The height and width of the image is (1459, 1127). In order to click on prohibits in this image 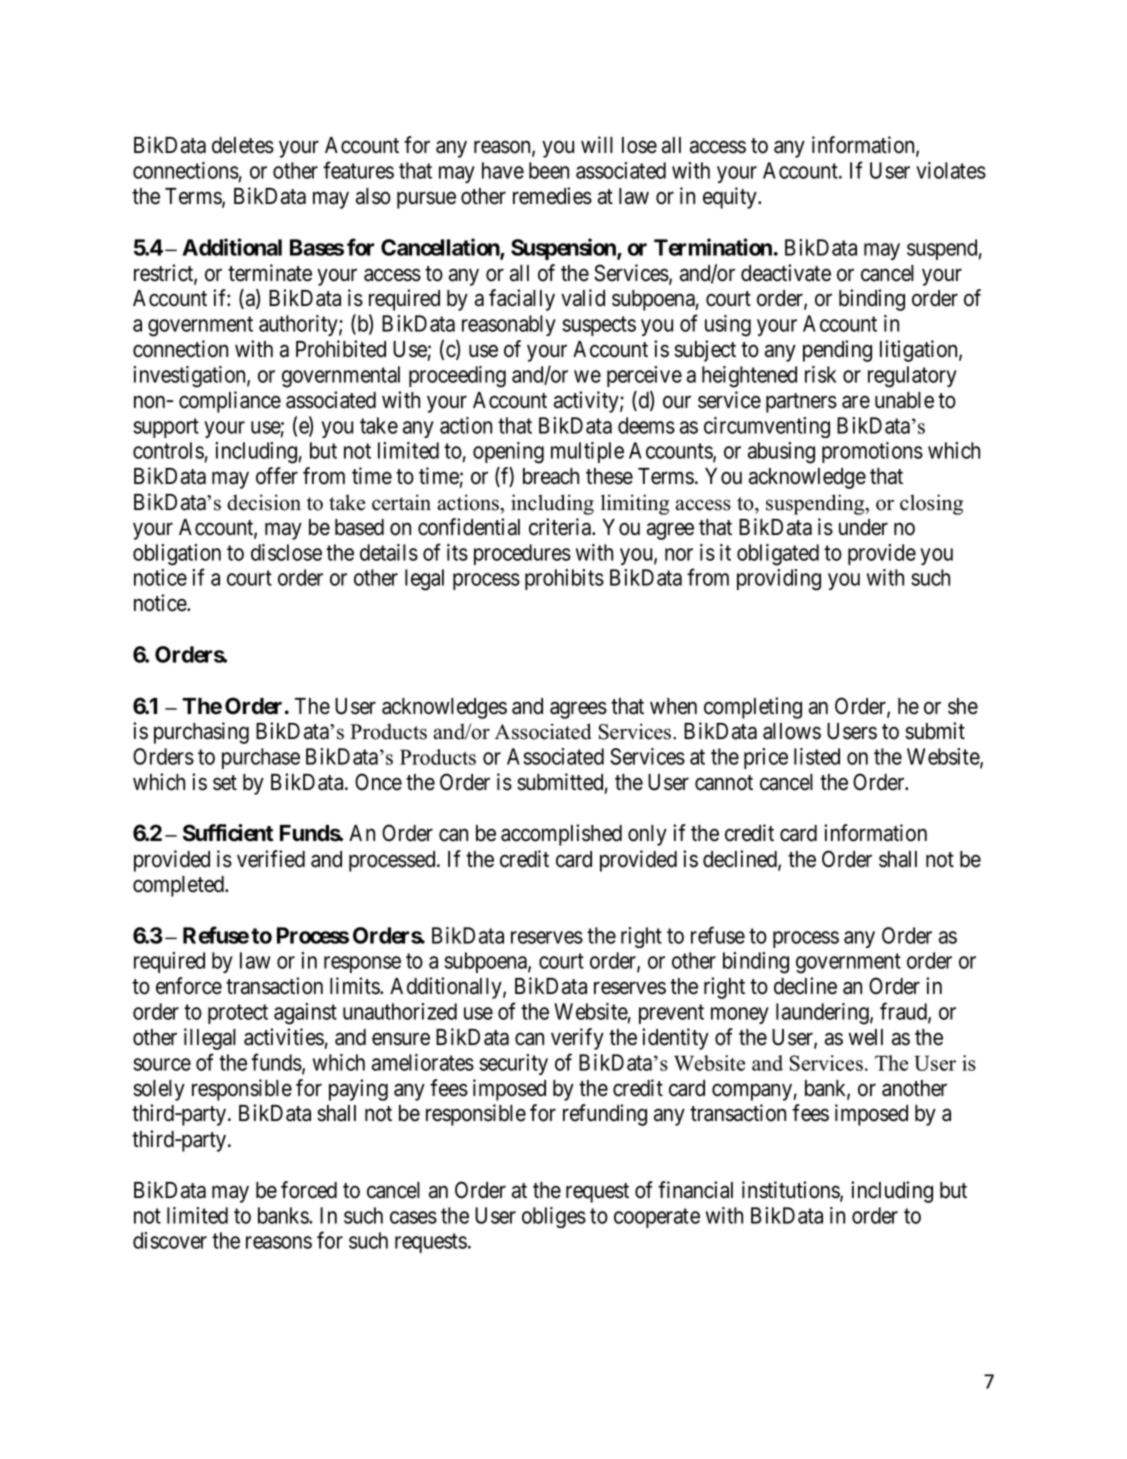, I will do `click(564, 579)`.
